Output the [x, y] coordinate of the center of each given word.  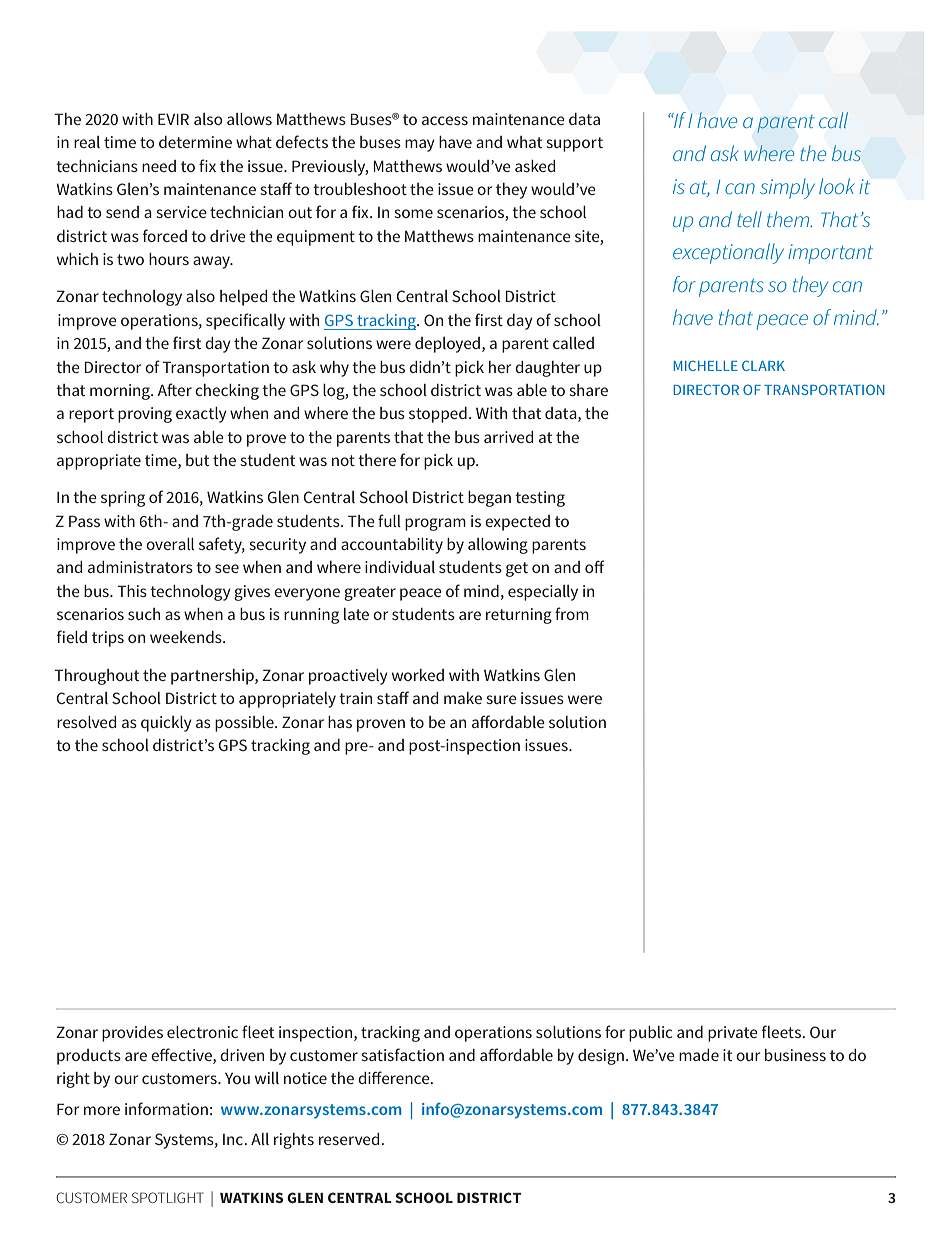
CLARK [763, 365]
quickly [166, 724]
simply [787, 188]
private [733, 1034]
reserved [350, 1139]
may [420, 145]
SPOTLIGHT [168, 1197]
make [463, 698]
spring [123, 499]
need [159, 166]
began [489, 499]
